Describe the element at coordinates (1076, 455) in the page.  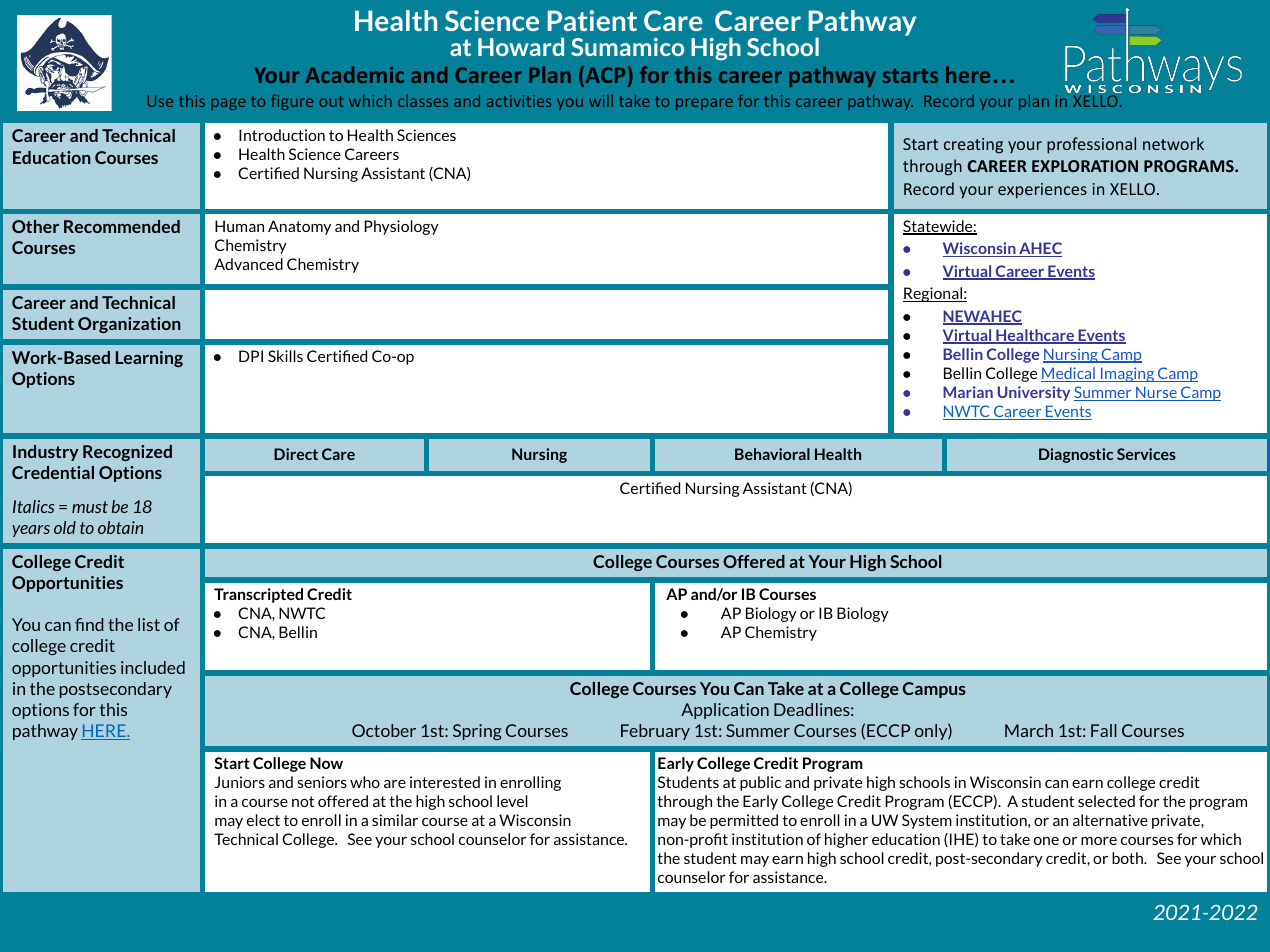
I see `Diagnostic` at that location.
